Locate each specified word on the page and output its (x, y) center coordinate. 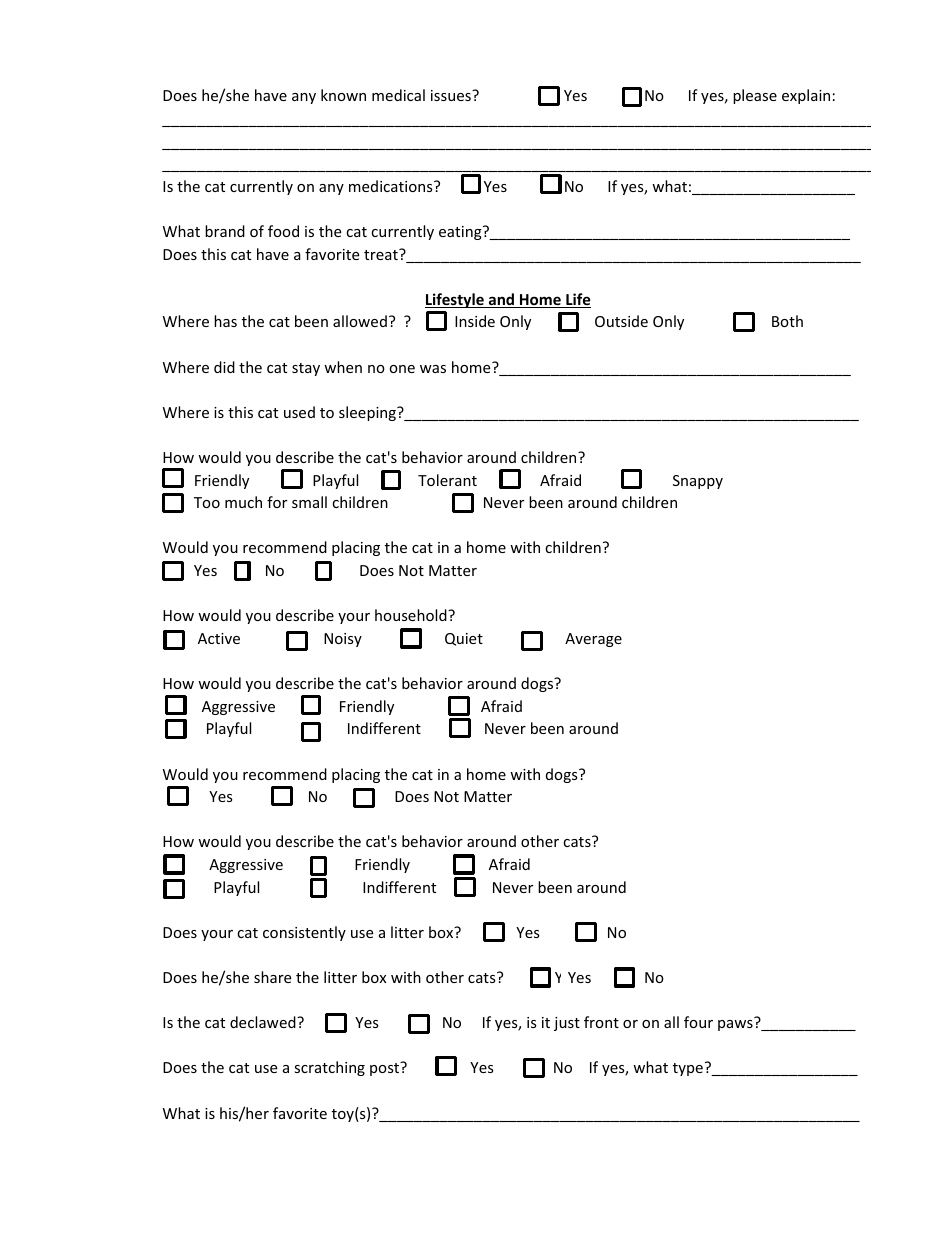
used (299, 412)
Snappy (698, 482)
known (343, 95)
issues (452, 95)
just (567, 1024)
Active (219, 638)
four (698, 1022)
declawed (264, 1022)
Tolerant (447, 480)
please (755, 96)
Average (593, 640)
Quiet (464, 639)
